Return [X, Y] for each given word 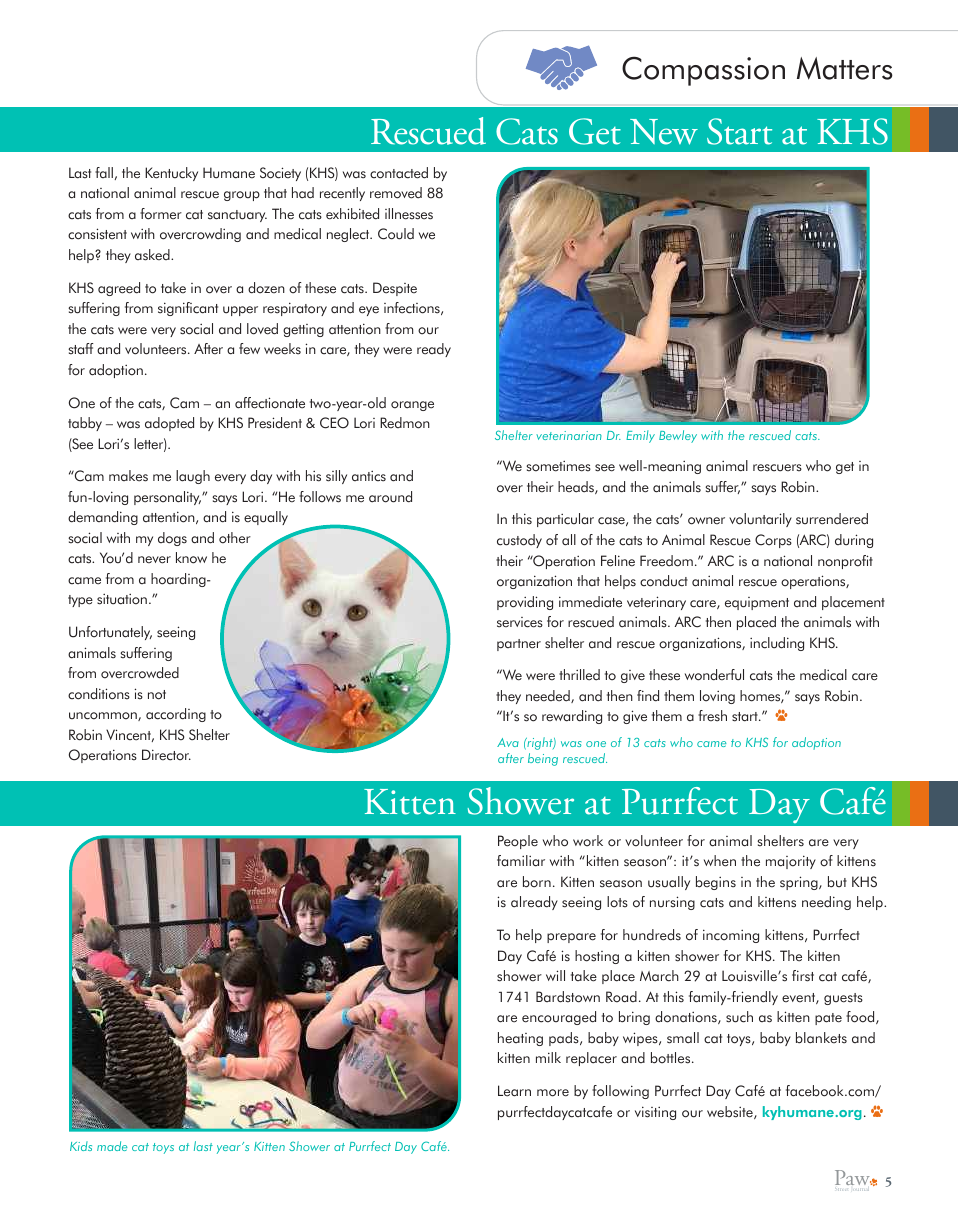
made [112, 1146]
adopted [169, 424]
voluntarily [760, 520]
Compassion [703, 71]
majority [791, 862]
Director [166, 755]
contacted [399, 173]
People [518, 842]
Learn [514, 1091]
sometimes [558, 466]
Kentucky [171, 174]
